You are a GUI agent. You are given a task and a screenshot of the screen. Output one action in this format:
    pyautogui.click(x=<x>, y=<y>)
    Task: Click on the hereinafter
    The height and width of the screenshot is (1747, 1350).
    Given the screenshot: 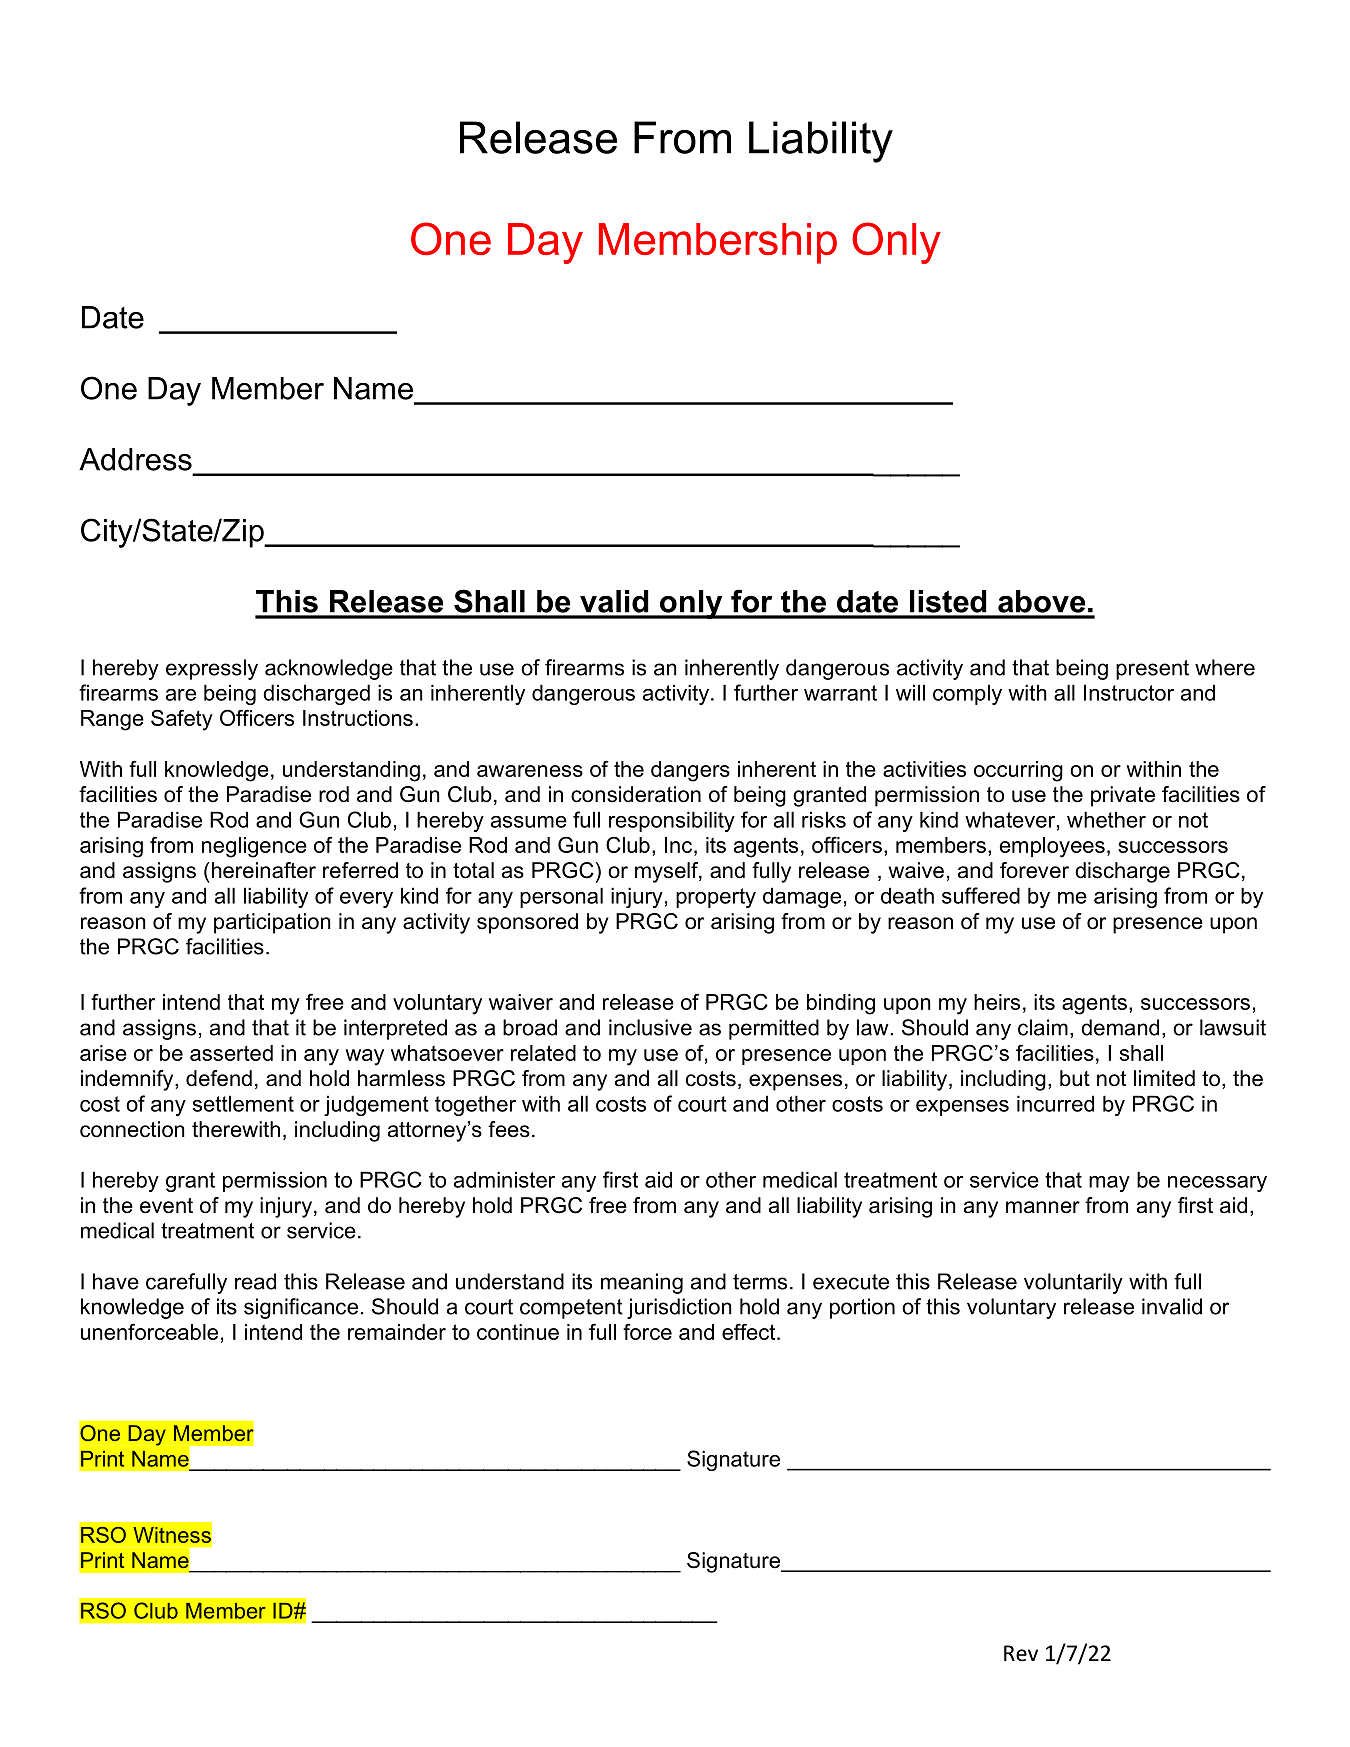 What is the action you would take?
    pyautogui.click(x=262, y=870)
